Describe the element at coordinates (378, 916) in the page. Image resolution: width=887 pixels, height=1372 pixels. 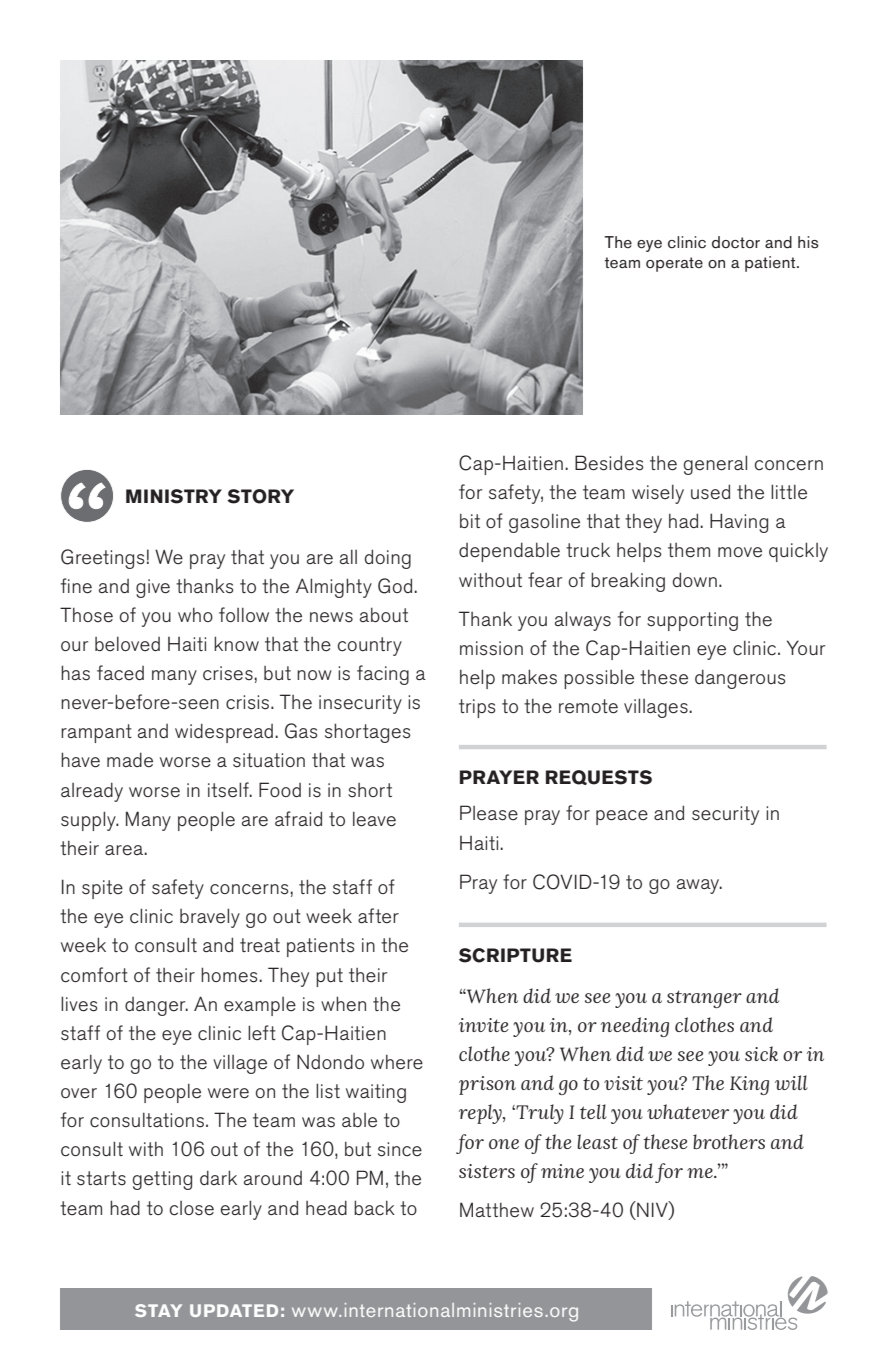
I see `after` at that location.
